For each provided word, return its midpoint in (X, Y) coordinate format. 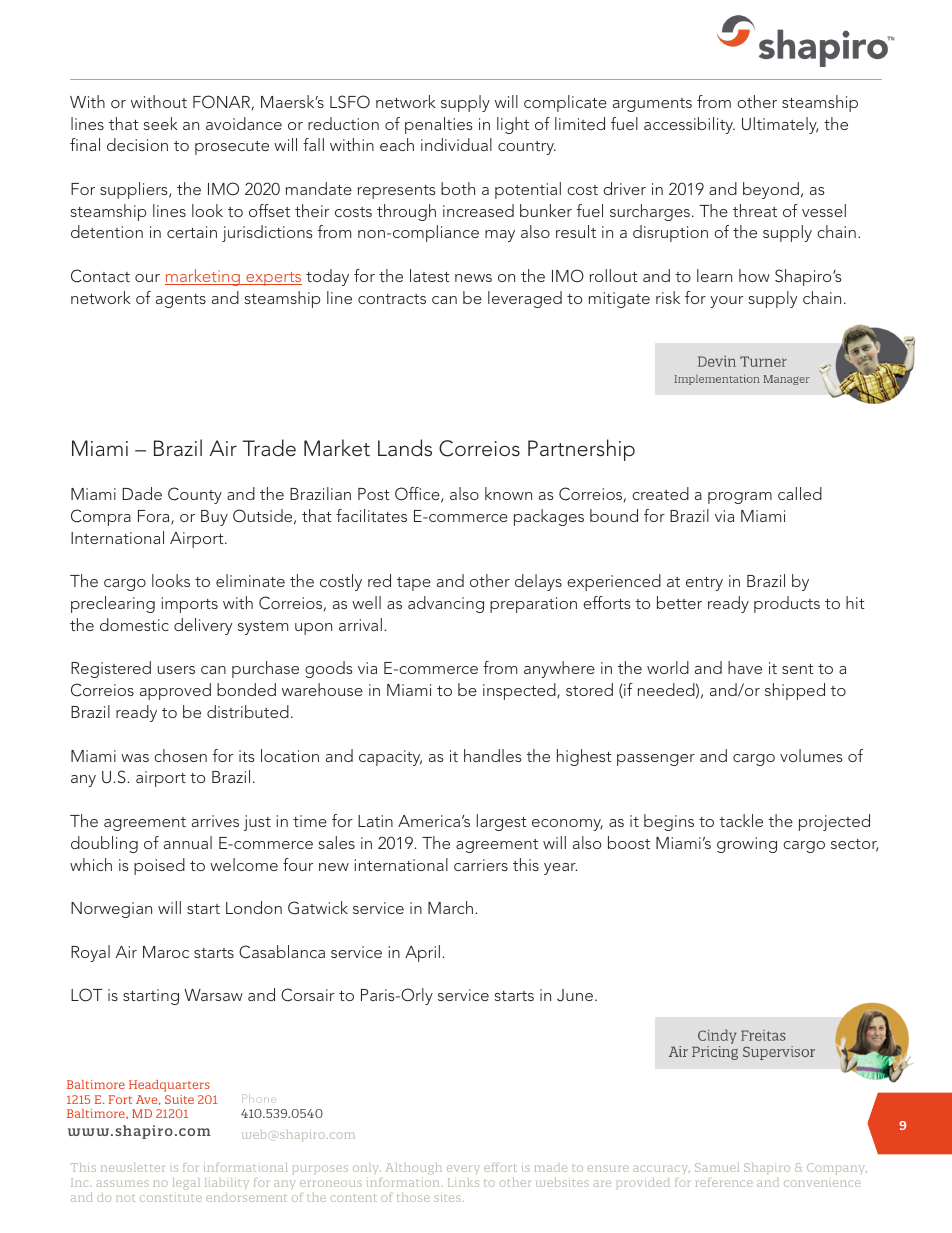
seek (161, 123)
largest (502, 822)
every (463, 1169)
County (195, 495)
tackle (741, 820)
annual (188, 842)
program (740, 498)
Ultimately (780, 125)
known (508, 493)
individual (456, 144)
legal (186, 1183)
